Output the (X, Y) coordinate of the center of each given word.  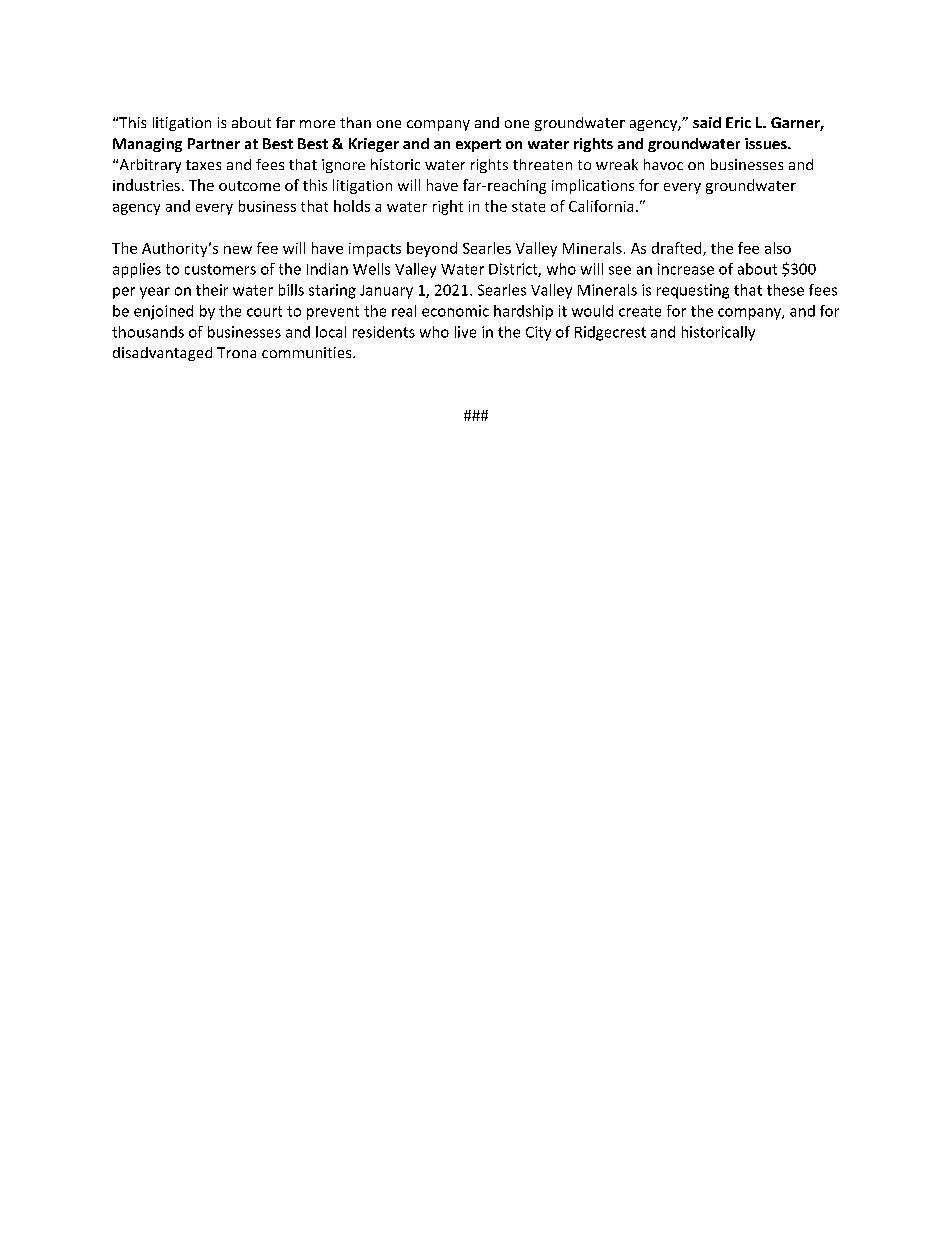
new (238, 250)
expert (478, 145)
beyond (432, 249)
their (212, 290)
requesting (693, 291)
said (707, 122)
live (465, 332)
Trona (236, 352)
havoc (663, 164)
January (386, 292)
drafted (678, 249)
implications (593, 186)
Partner (214, 143)
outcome (249, 186)
